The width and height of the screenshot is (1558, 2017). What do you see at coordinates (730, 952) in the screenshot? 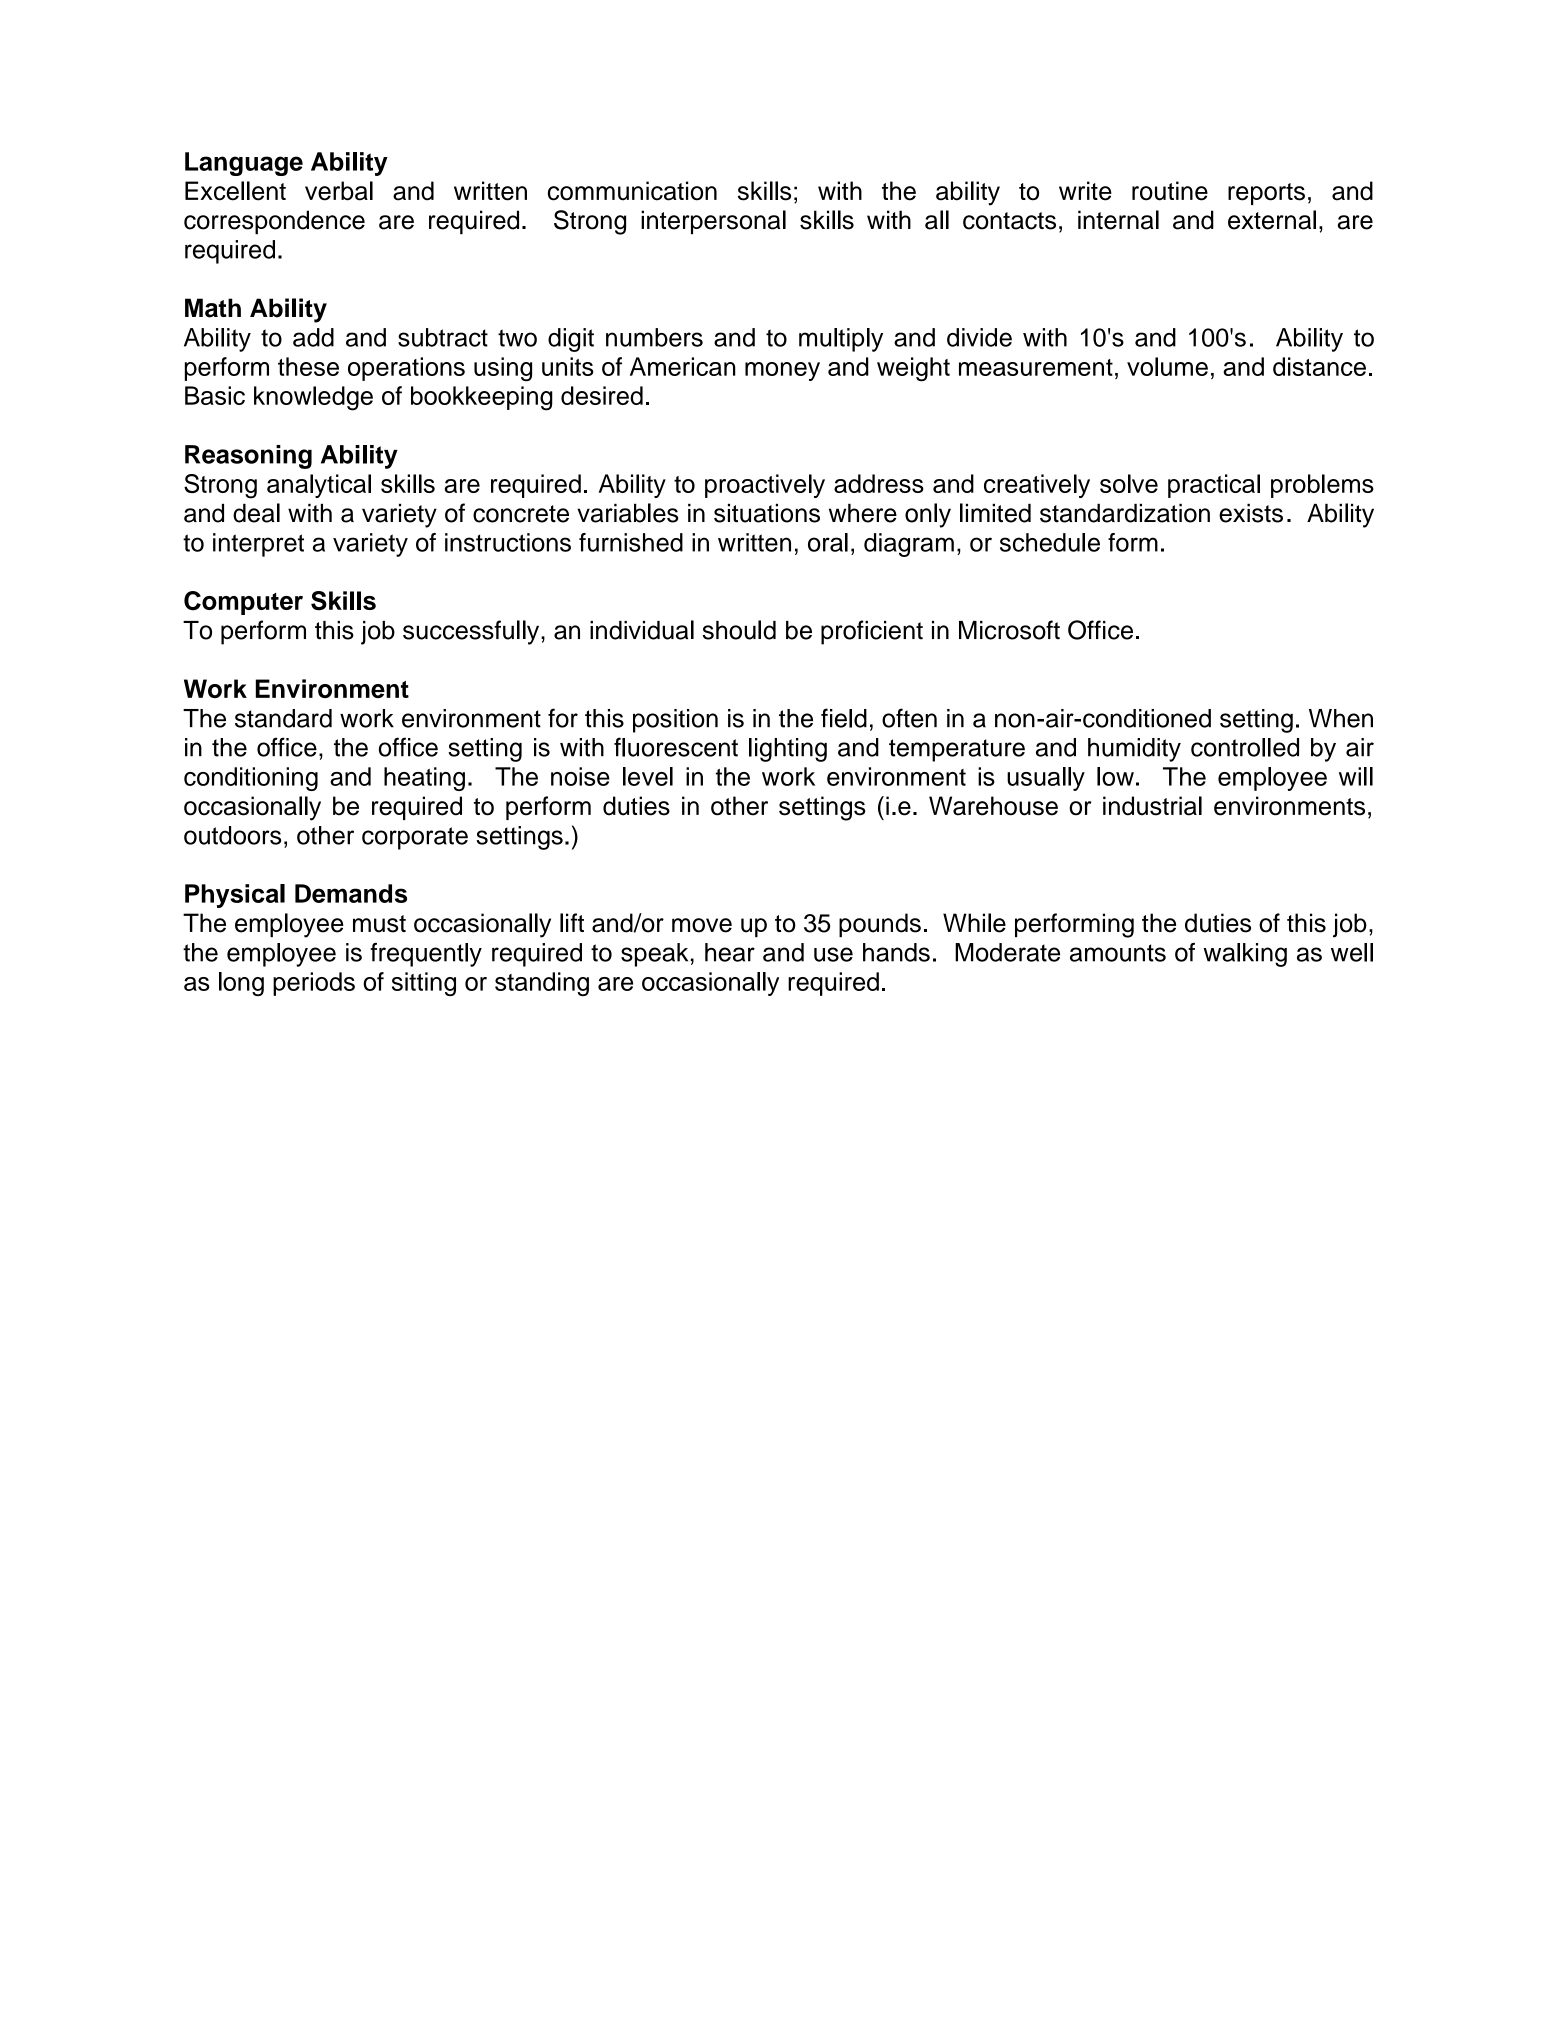
I see `hear` at bounding box center [730, 952].
